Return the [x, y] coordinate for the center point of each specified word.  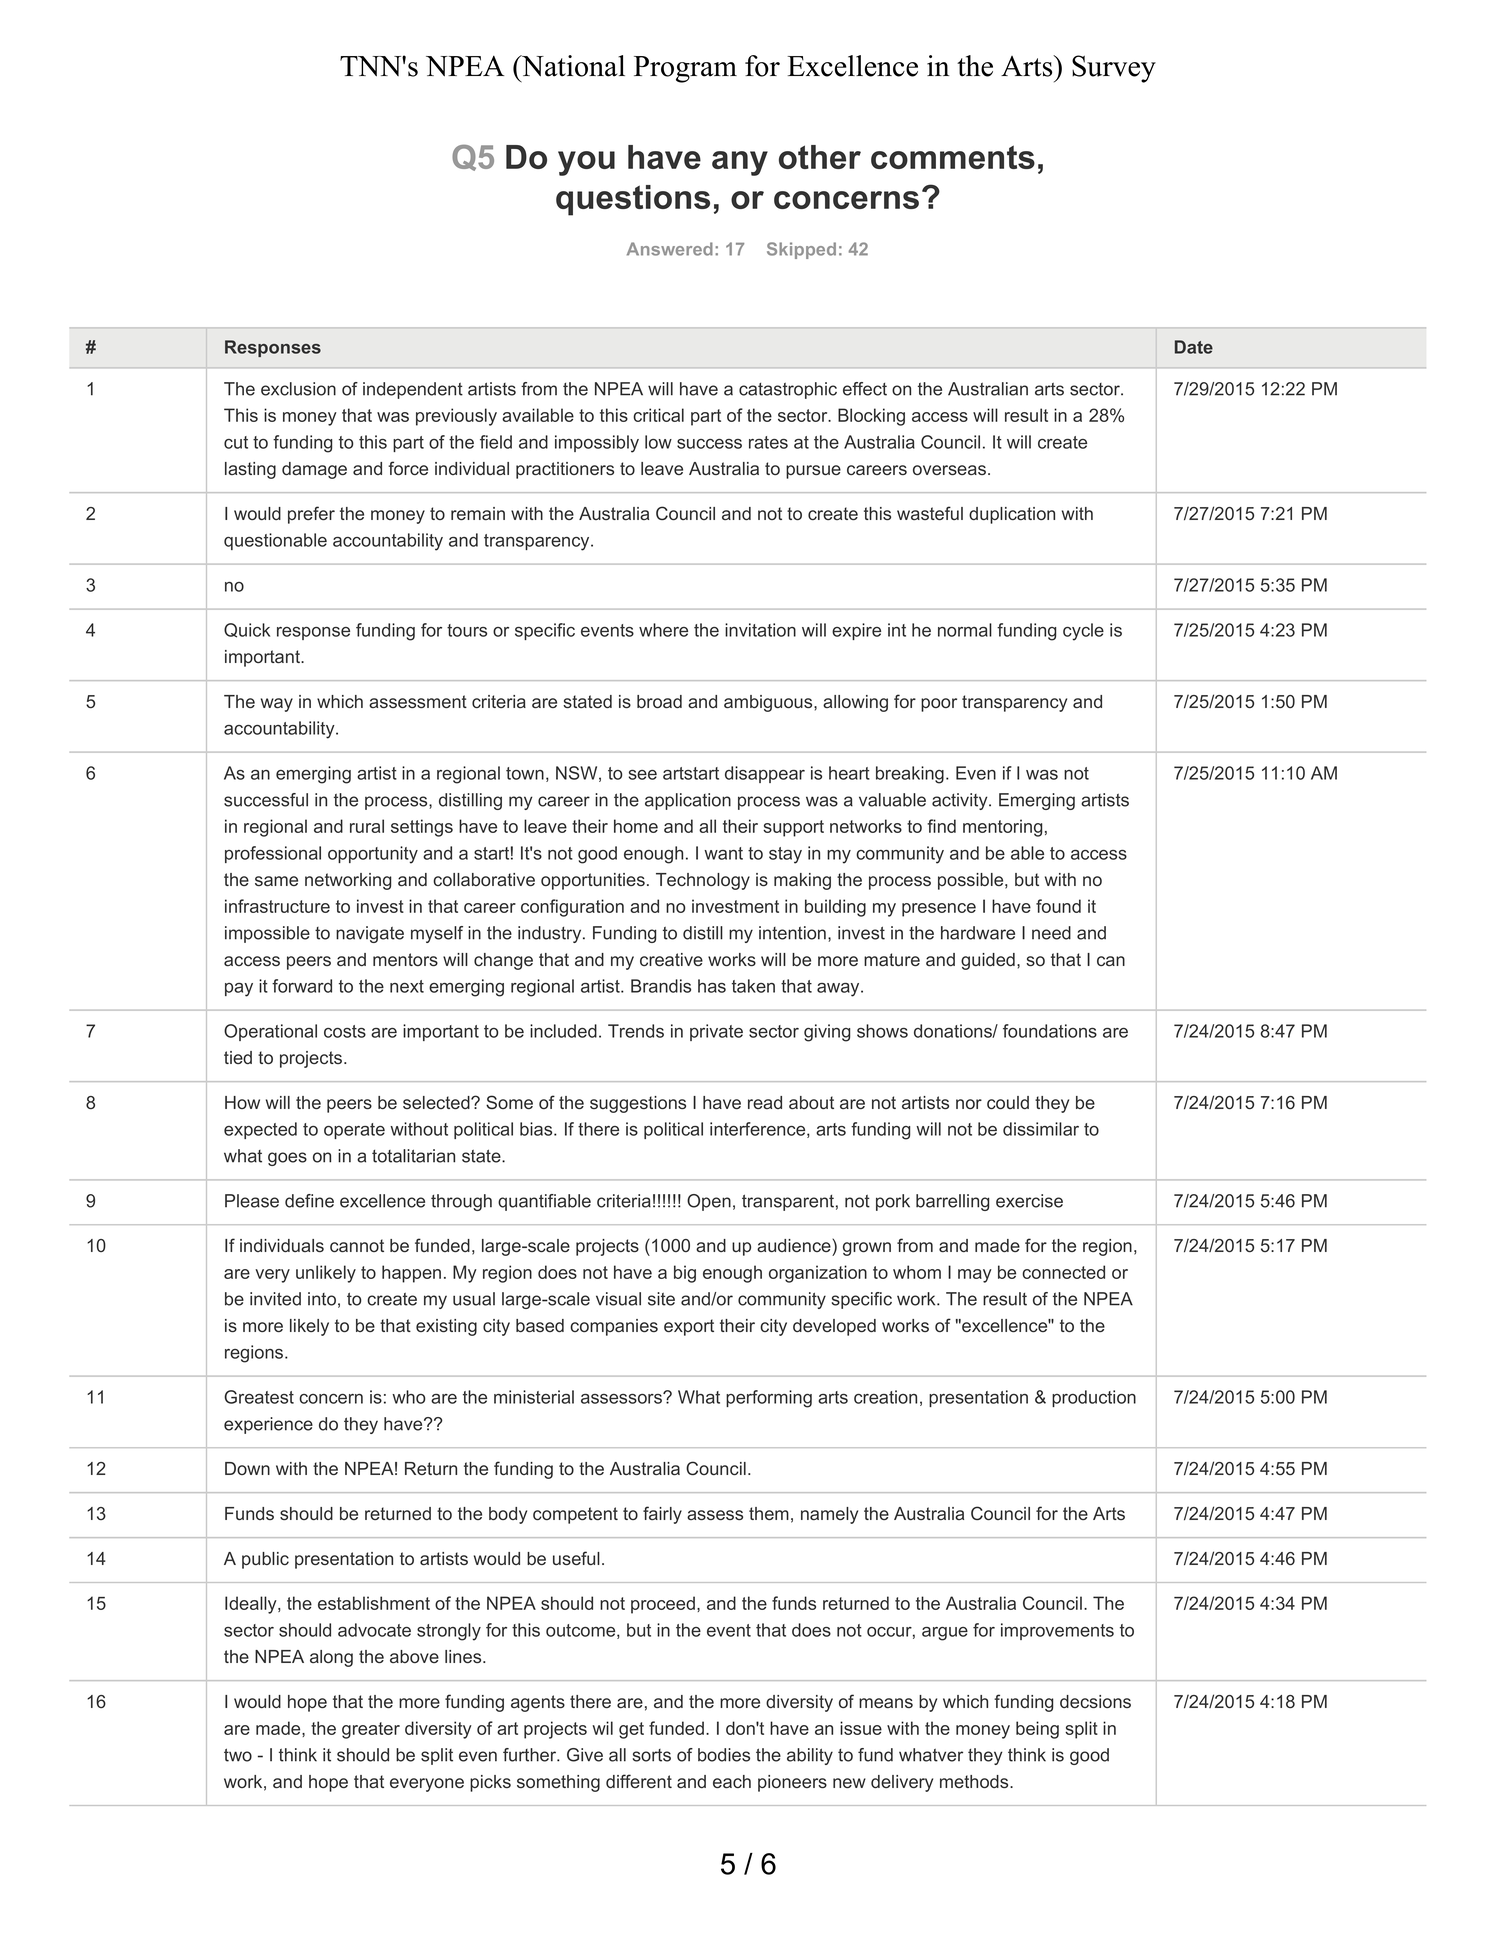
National [572, 66]
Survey [1114, 69]
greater [371, 1730]
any [740, 163]
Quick [247, 630]
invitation [760, 630]
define [309, 1201]
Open [709, 1202]
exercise [1029, 1201]
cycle [1083, 632]
